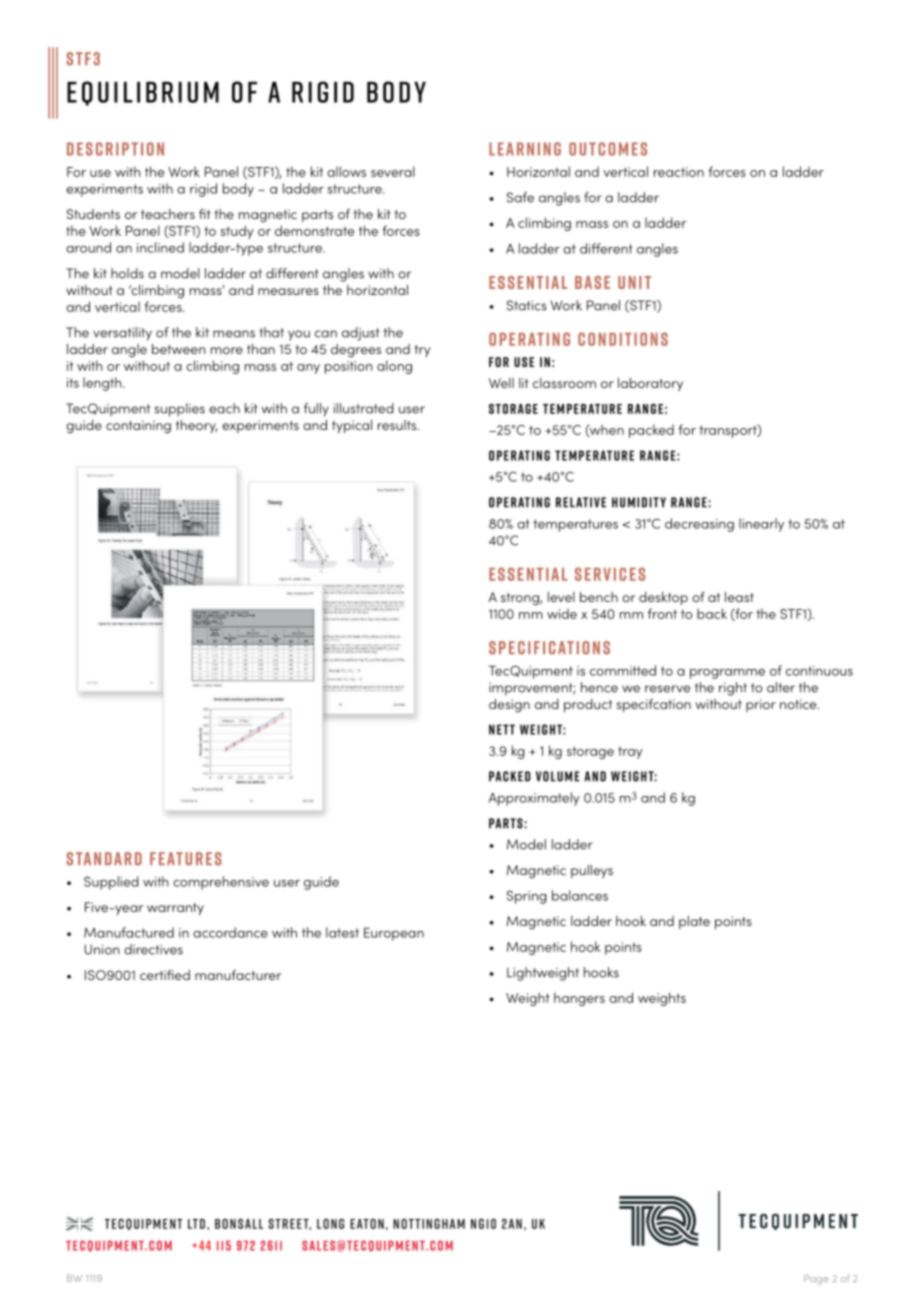  What do you see at coordinates (393, 171) in the image?
I see `several` at bounding box center [393, 171].
